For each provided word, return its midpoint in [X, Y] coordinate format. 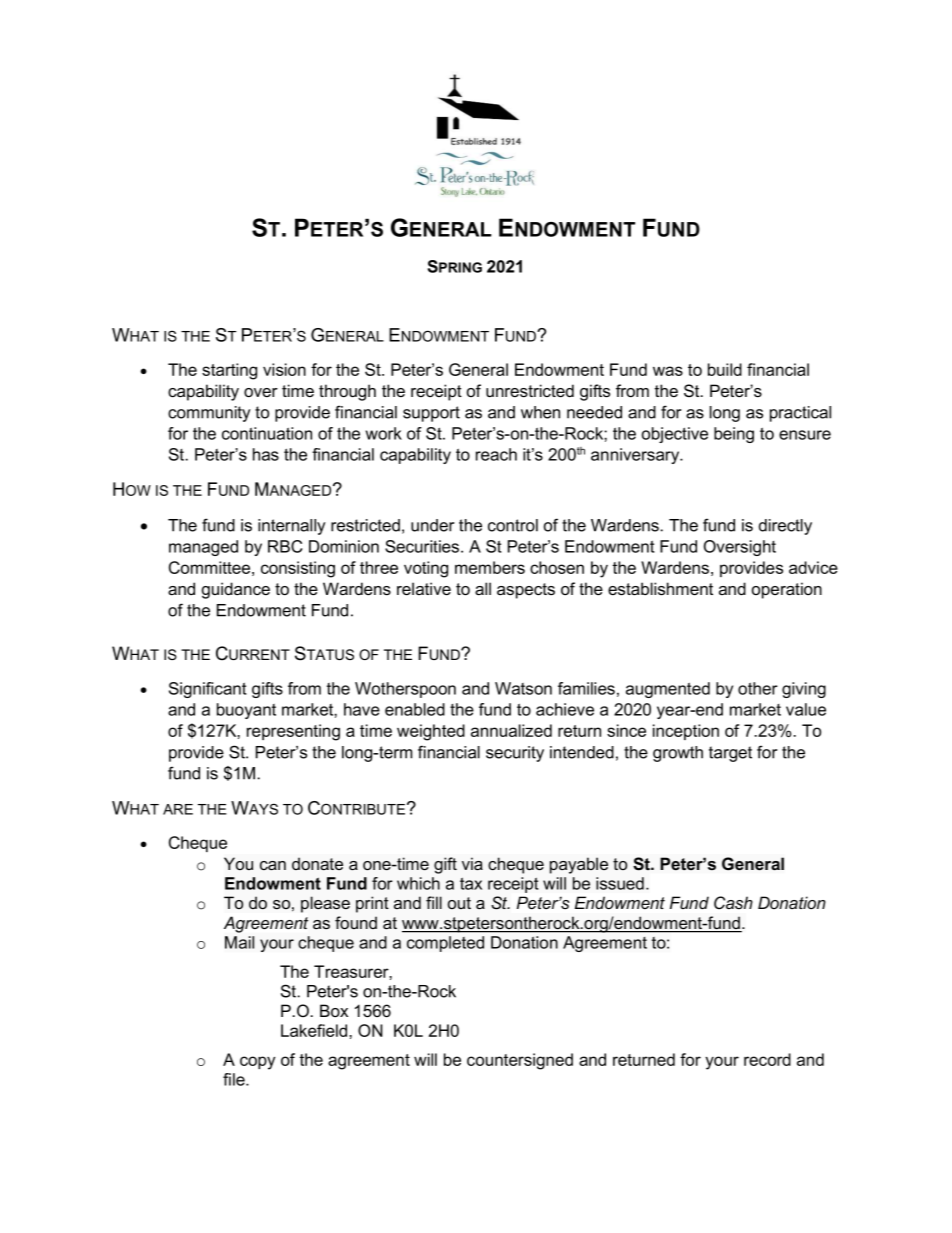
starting [229, 371]
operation [787, 590]
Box [334, 1010]
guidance [236, 590]
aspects [526, 591]
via [472, 863]
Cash [733, 903]
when [540, 412]
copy [257, 1063]
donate [317, 863]
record [767, 1059]
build [725, 369]
